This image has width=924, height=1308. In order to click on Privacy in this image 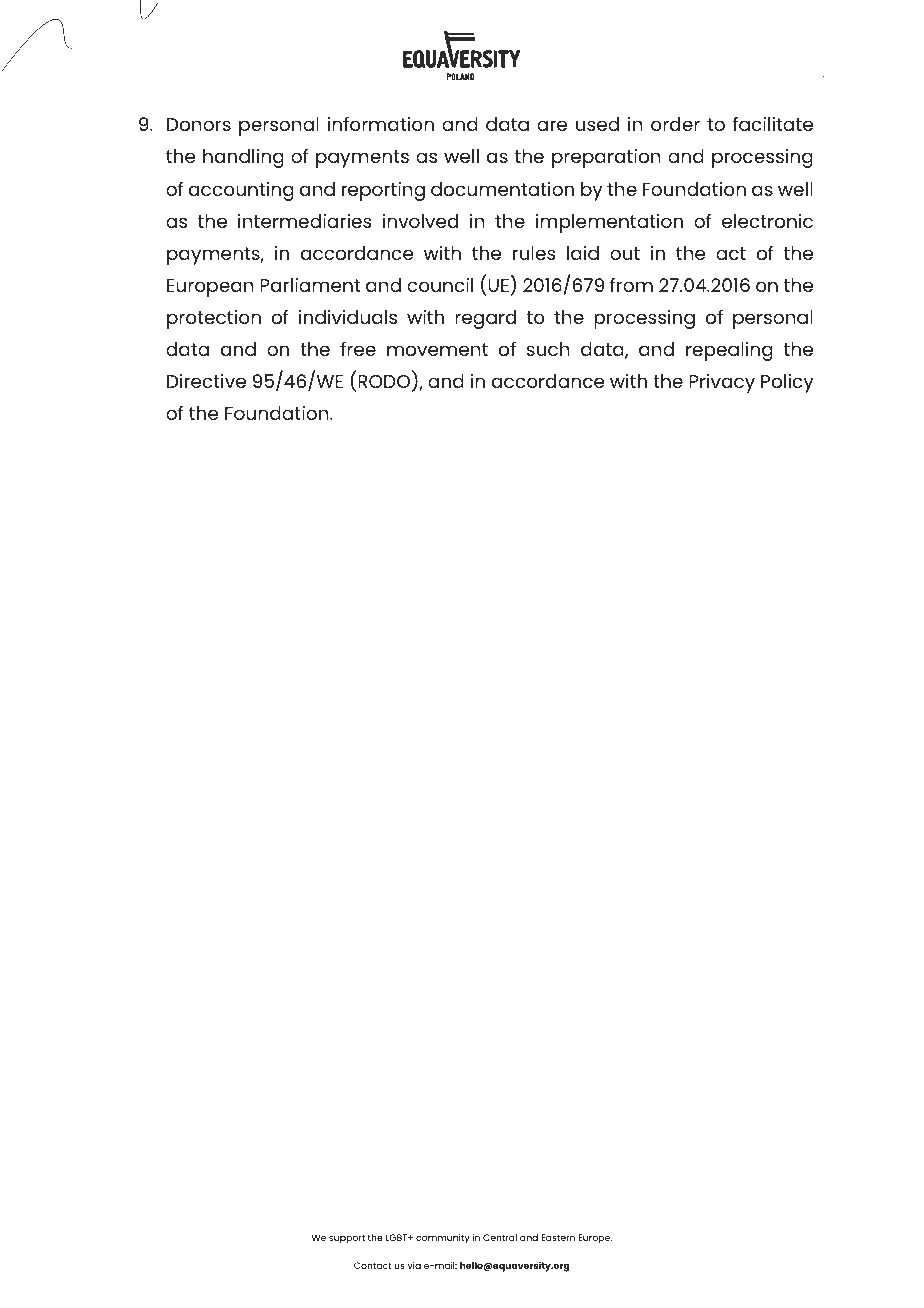, I will do `click(722, 383)`.
